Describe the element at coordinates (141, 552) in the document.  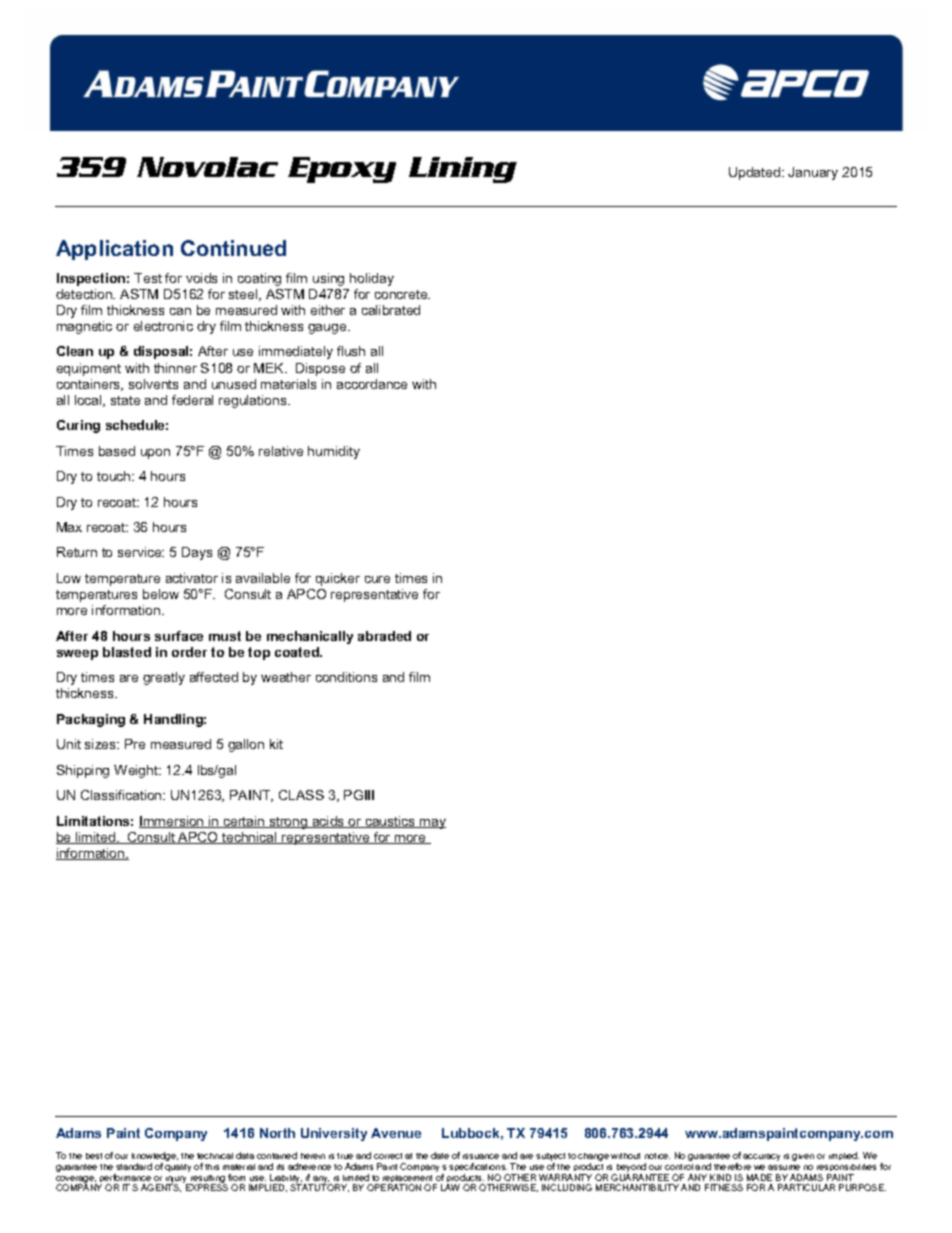
I see `service` at that location.
